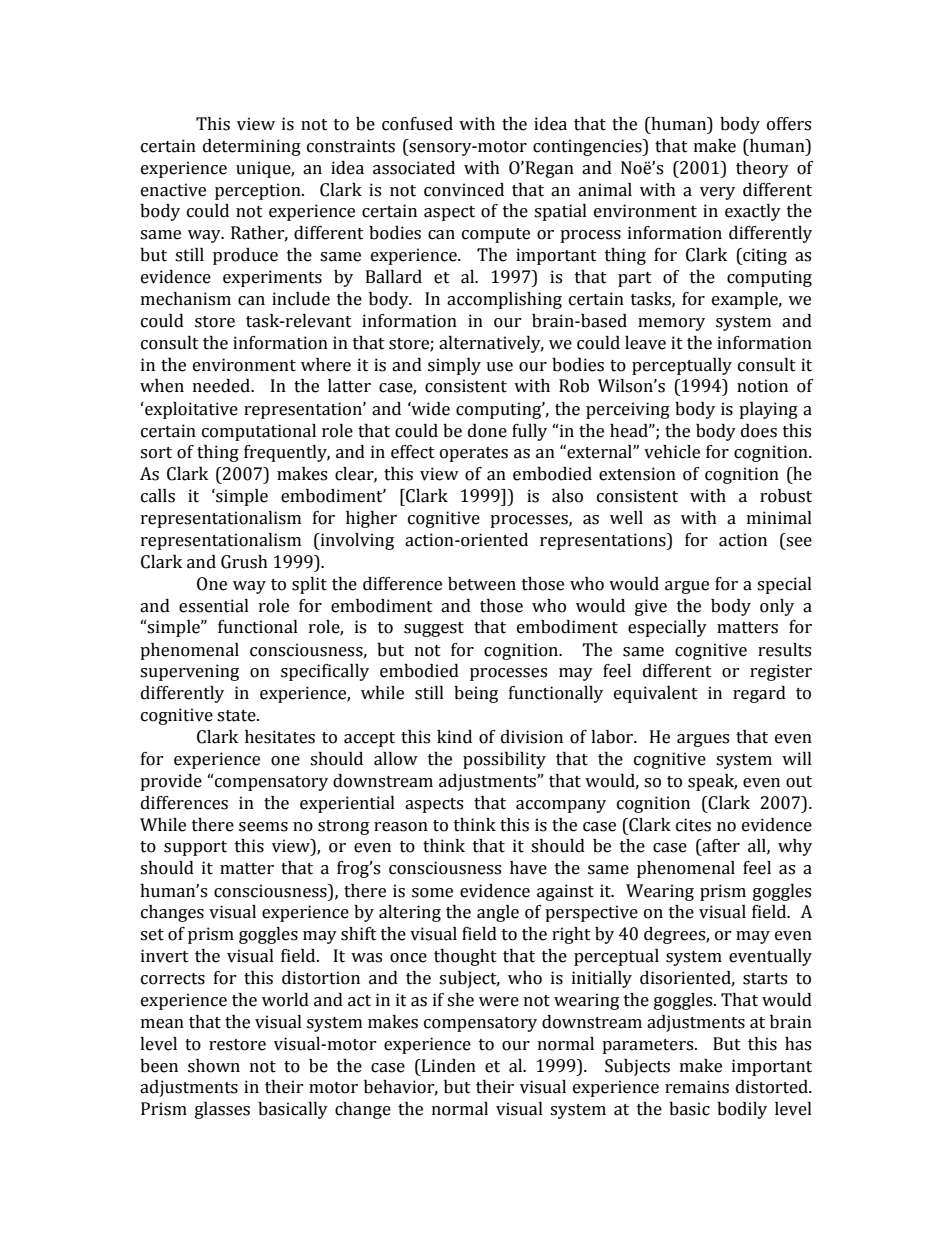 The height and width of the image is (1233, 952). I want to click on between, so click(482, 584).
